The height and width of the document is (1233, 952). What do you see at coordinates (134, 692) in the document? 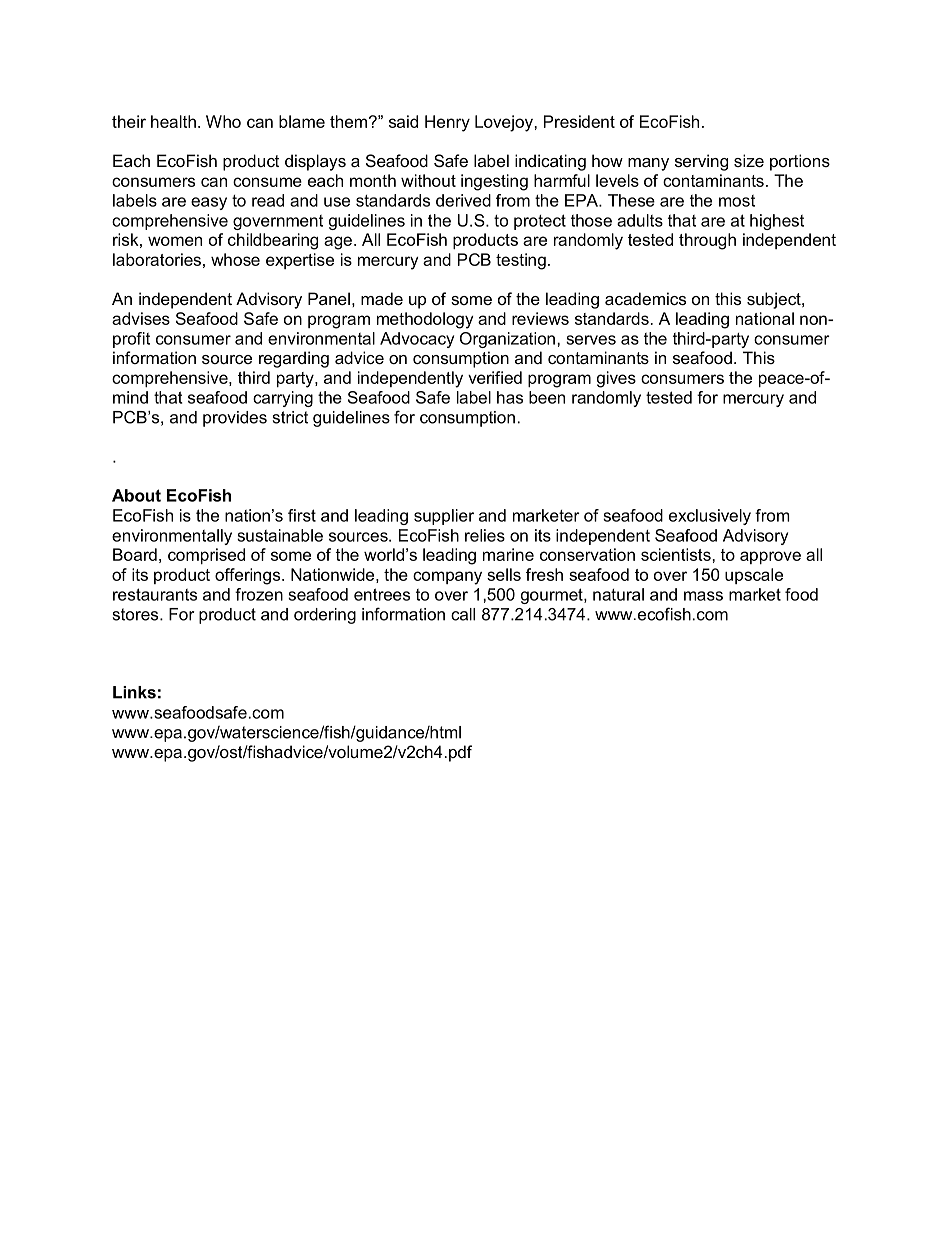
I see `Links` at bounding box center [134, 692].
